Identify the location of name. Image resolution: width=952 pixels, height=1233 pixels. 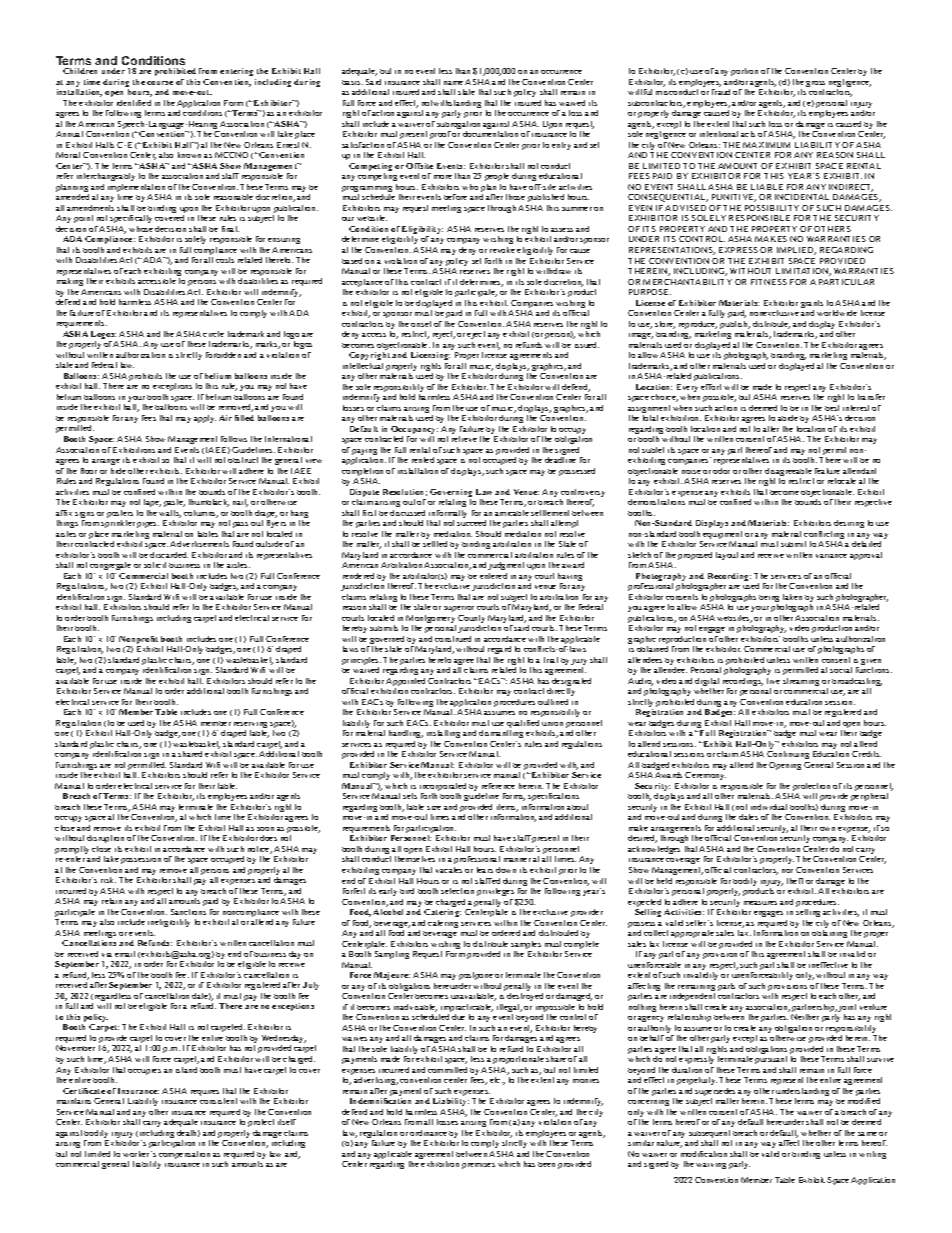
(453, 83).
